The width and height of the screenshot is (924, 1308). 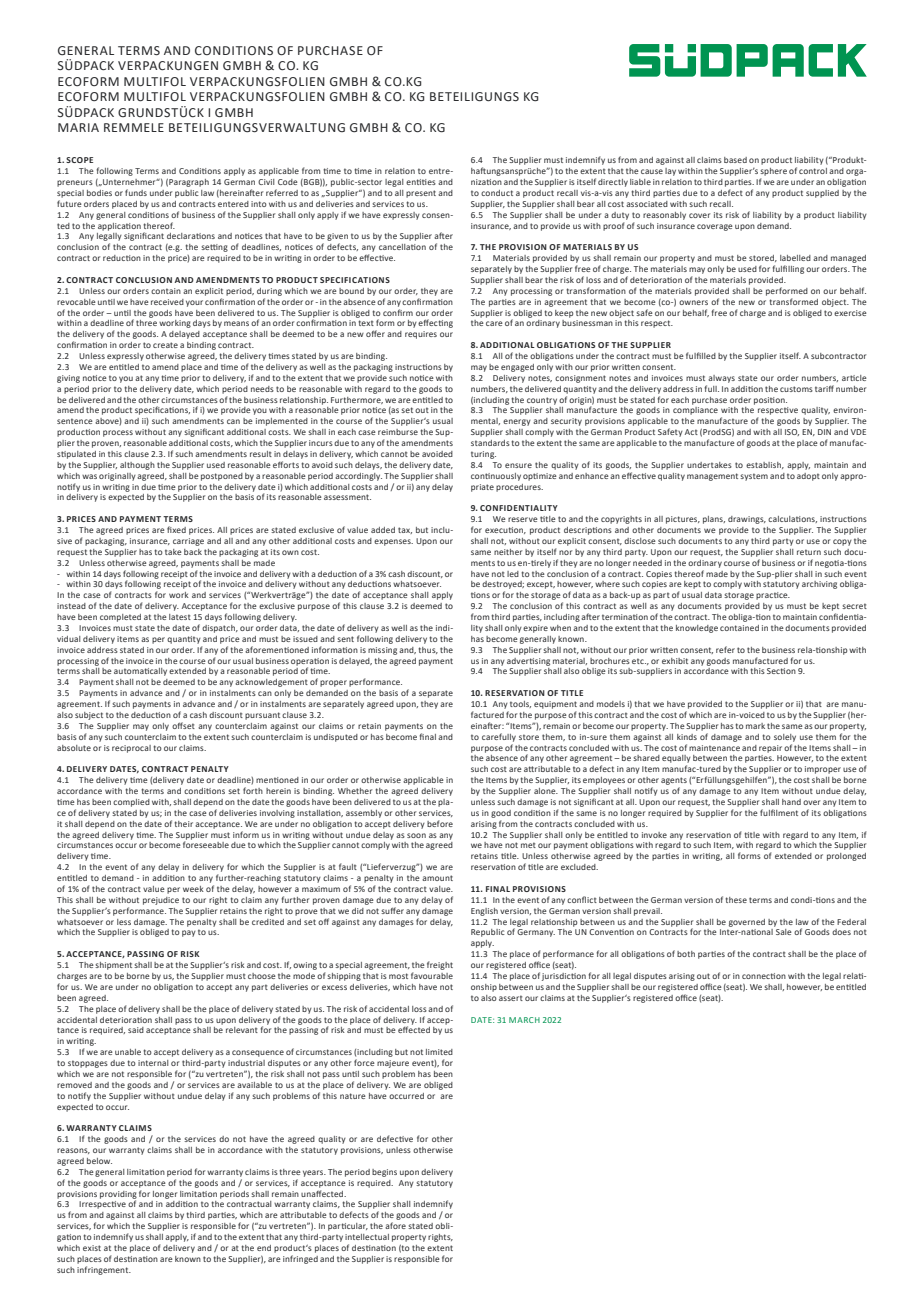 What do you see at coordinates (421, 182) in the screenshot?
I see `entities` at bounding box center [421, 182].
